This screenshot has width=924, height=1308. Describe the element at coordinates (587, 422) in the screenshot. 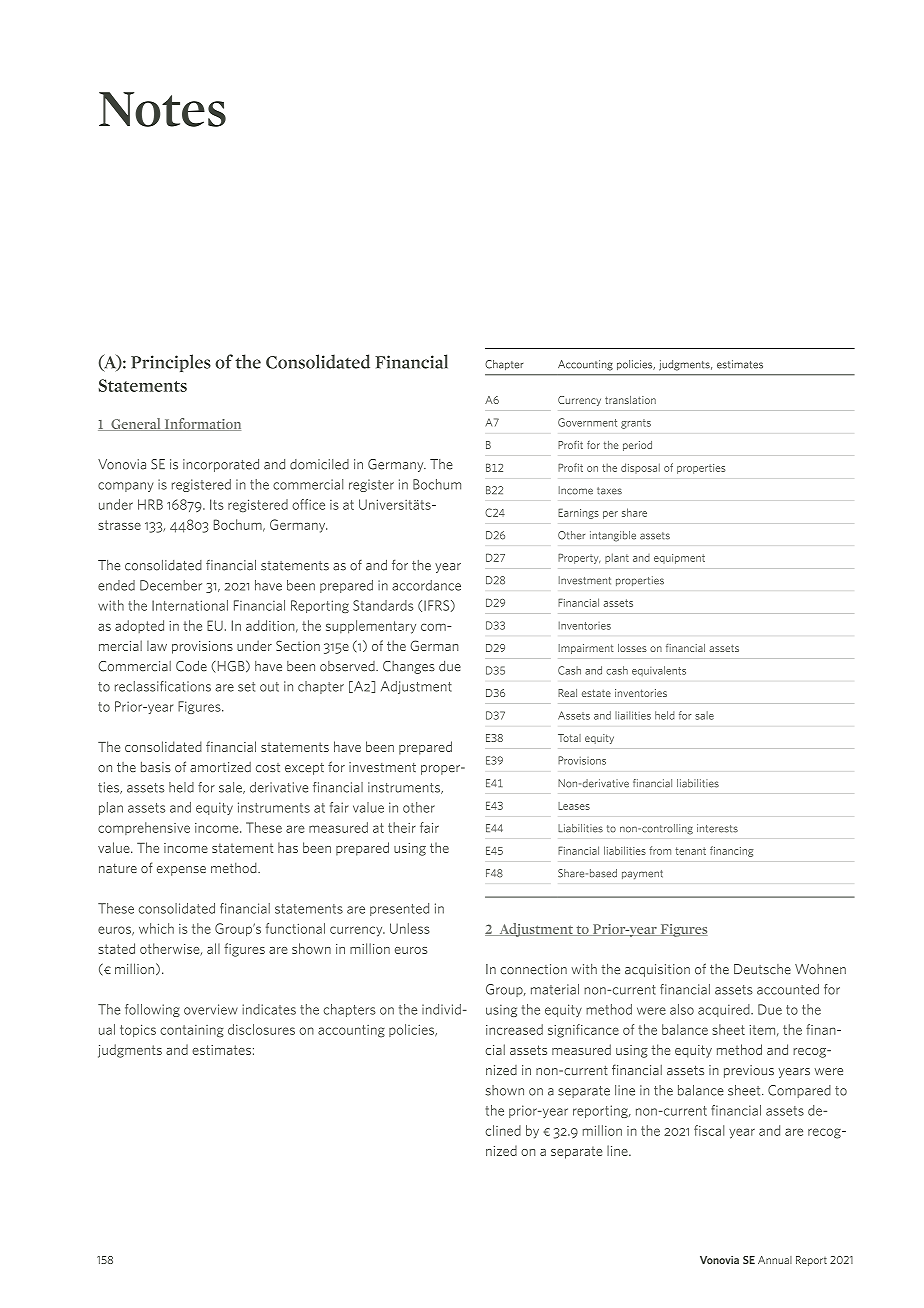

I see `Government` at that location.
